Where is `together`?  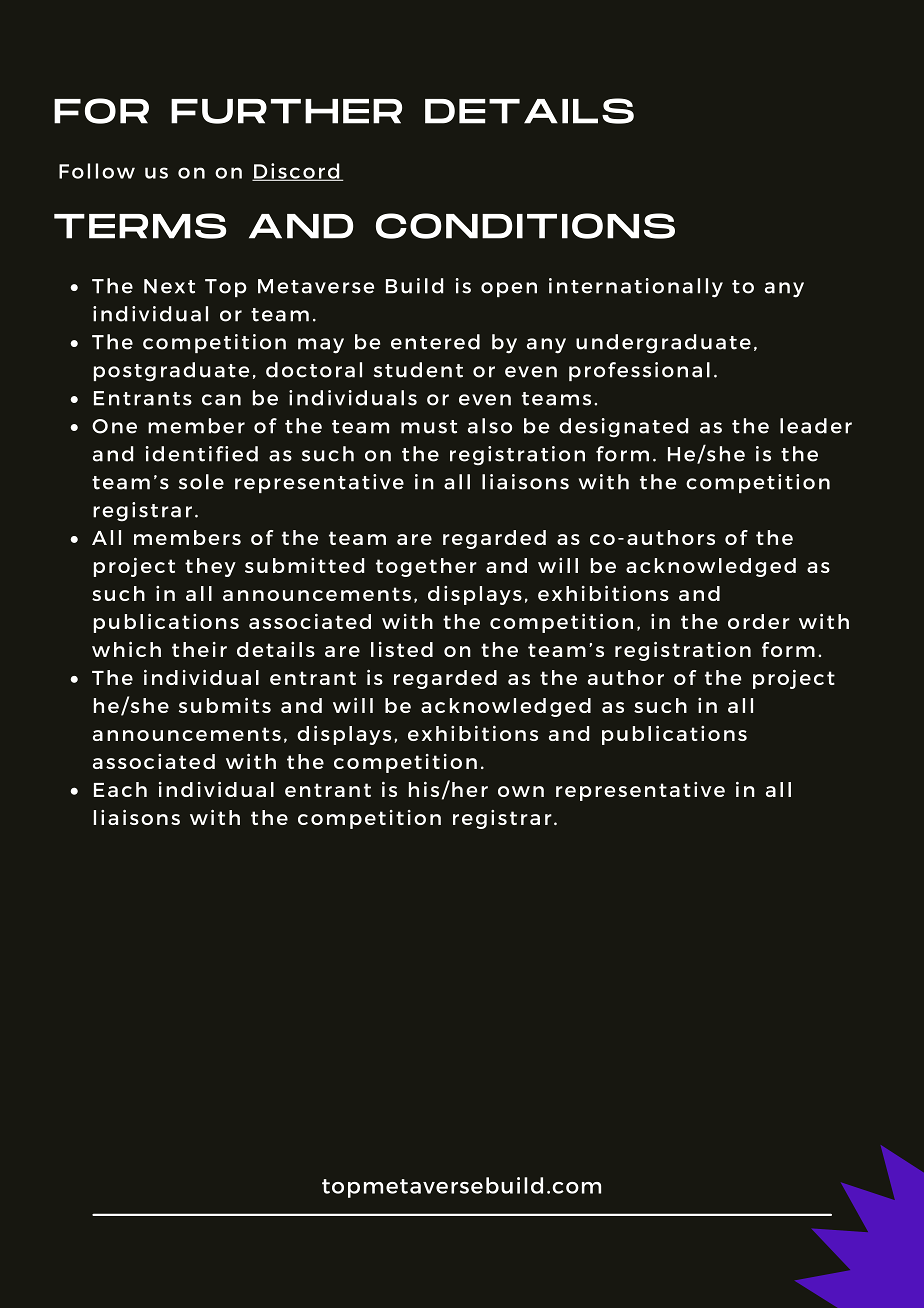
together is located at coordinates (426, 567).
